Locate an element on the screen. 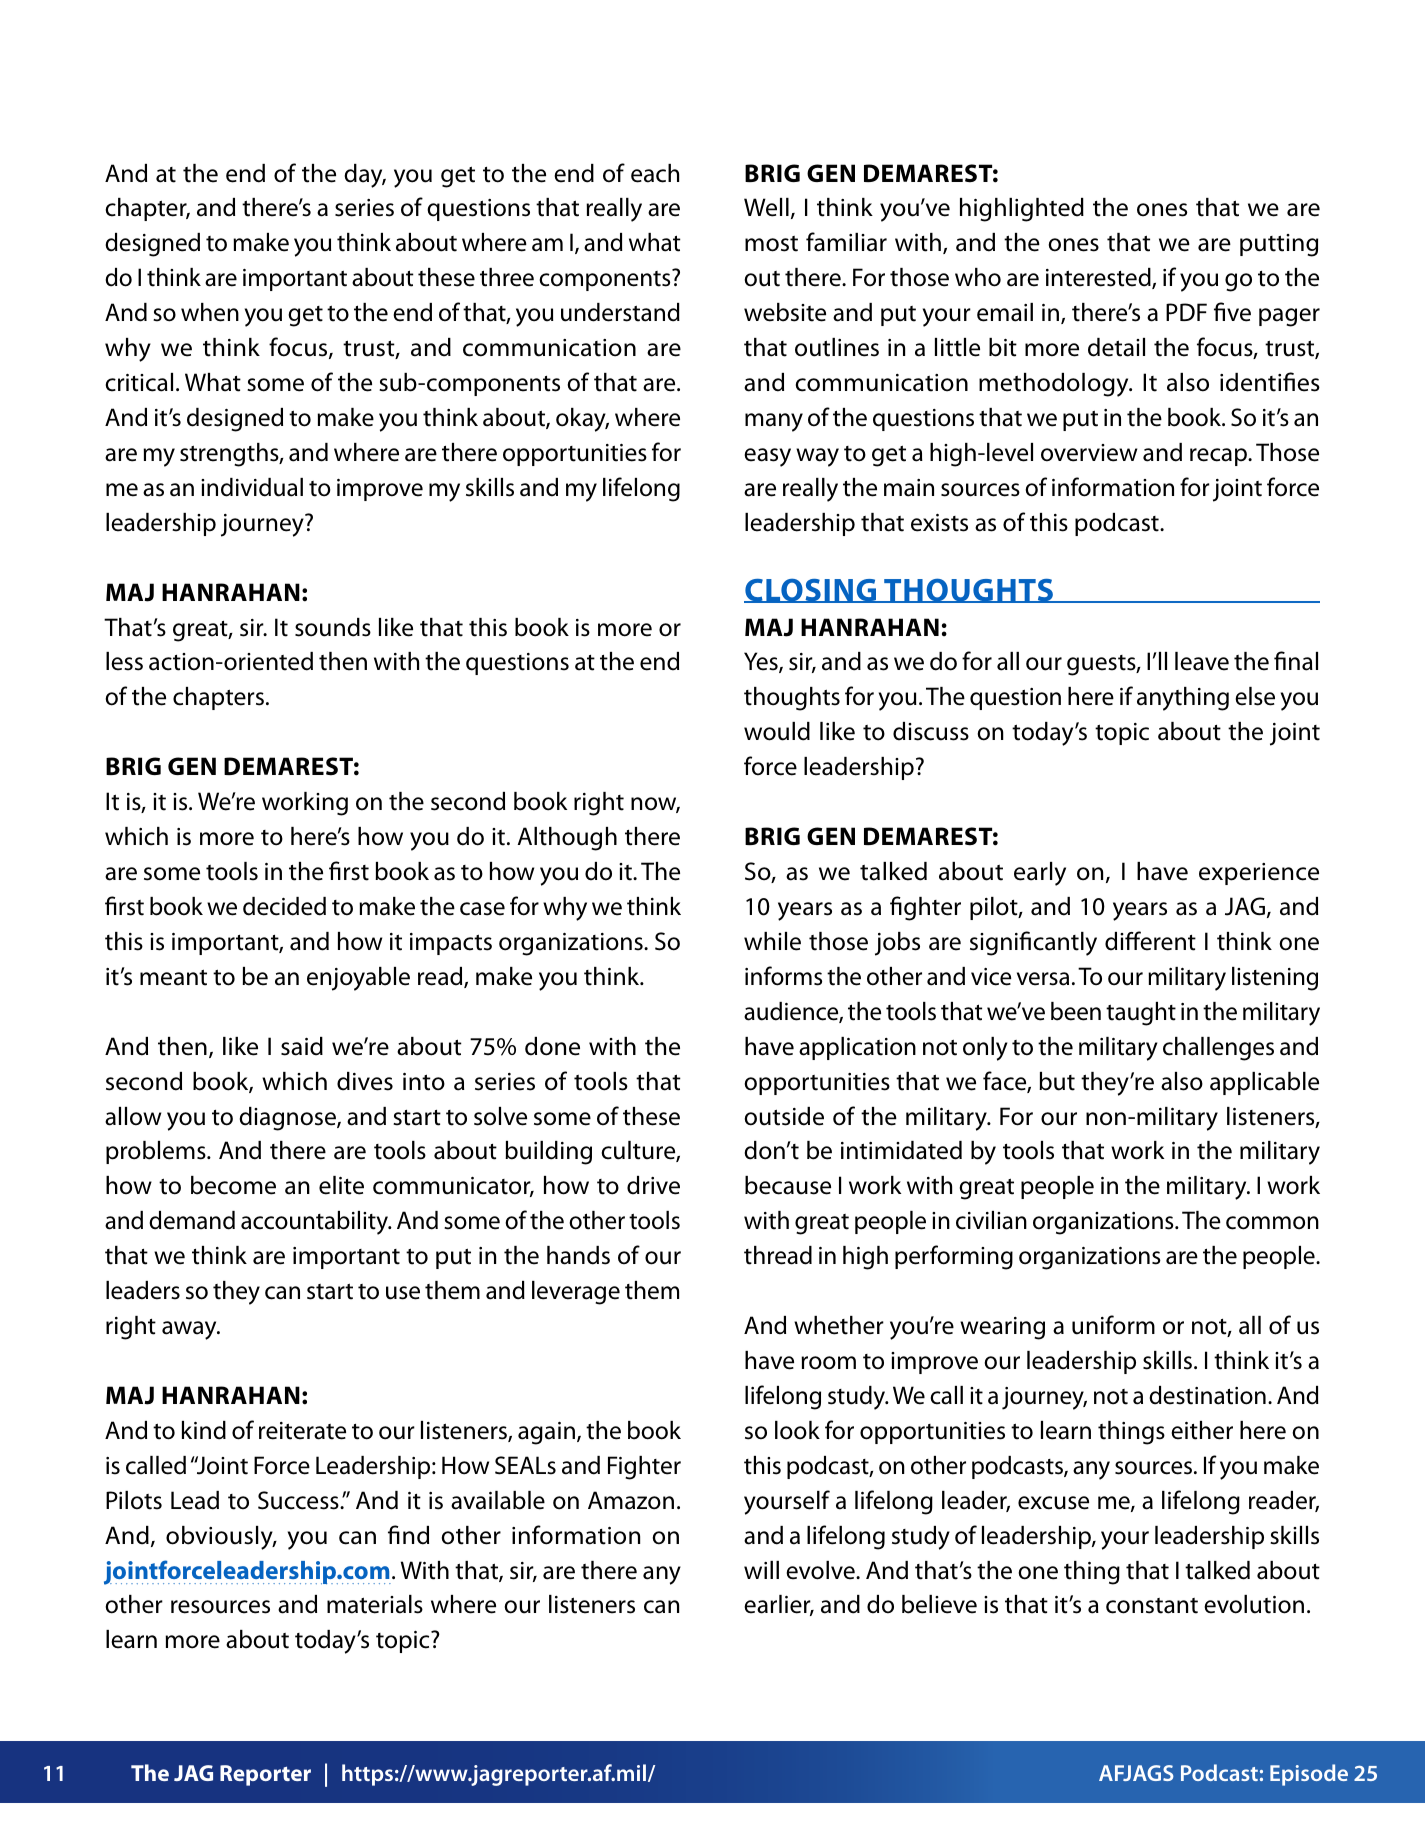  different is located at coordinates (1150, 941).
